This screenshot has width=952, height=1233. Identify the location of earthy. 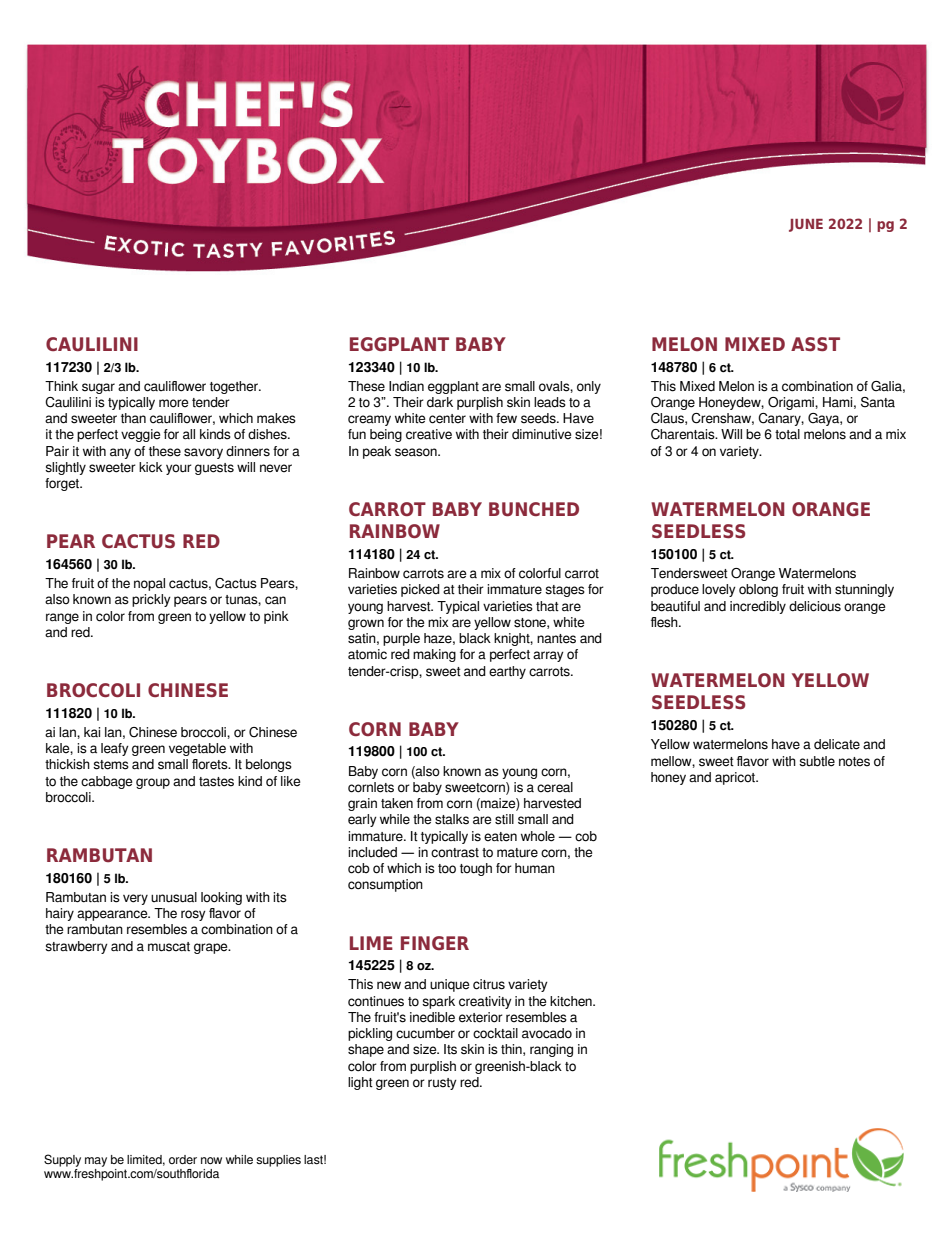
(507, 672).
